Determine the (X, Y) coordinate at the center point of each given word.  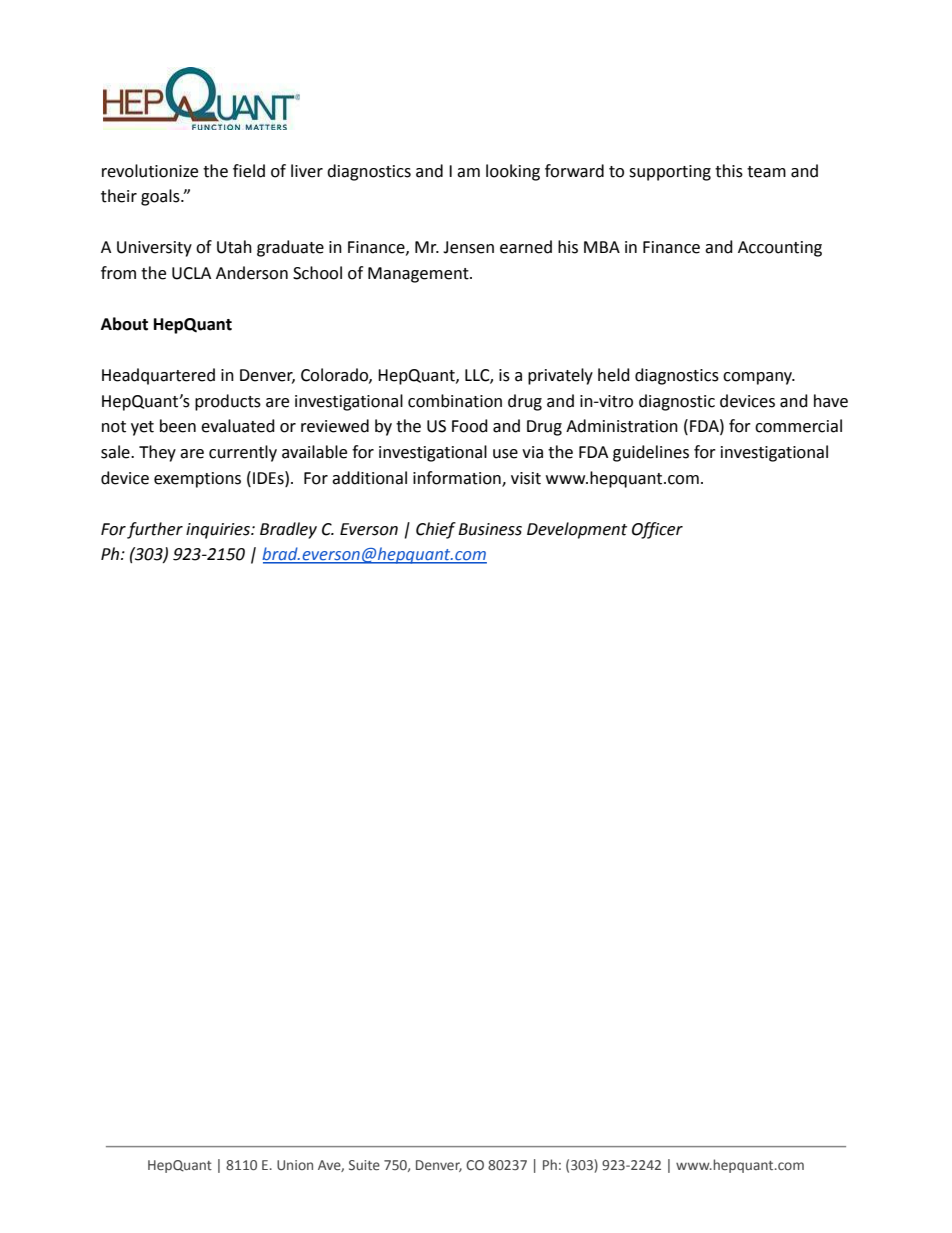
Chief (436, 530)
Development (577, 530)
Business (490, 529)
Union (295, 1165)
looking (513, 172)
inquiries (219, 531)
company (759, 378)
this (729, 171)
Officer (657, 530)
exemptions (197, 480)
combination (455, 401)
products (228, 402)
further (155, 530)
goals (161, 197)
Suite (364, 1165)
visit (526, 478)
